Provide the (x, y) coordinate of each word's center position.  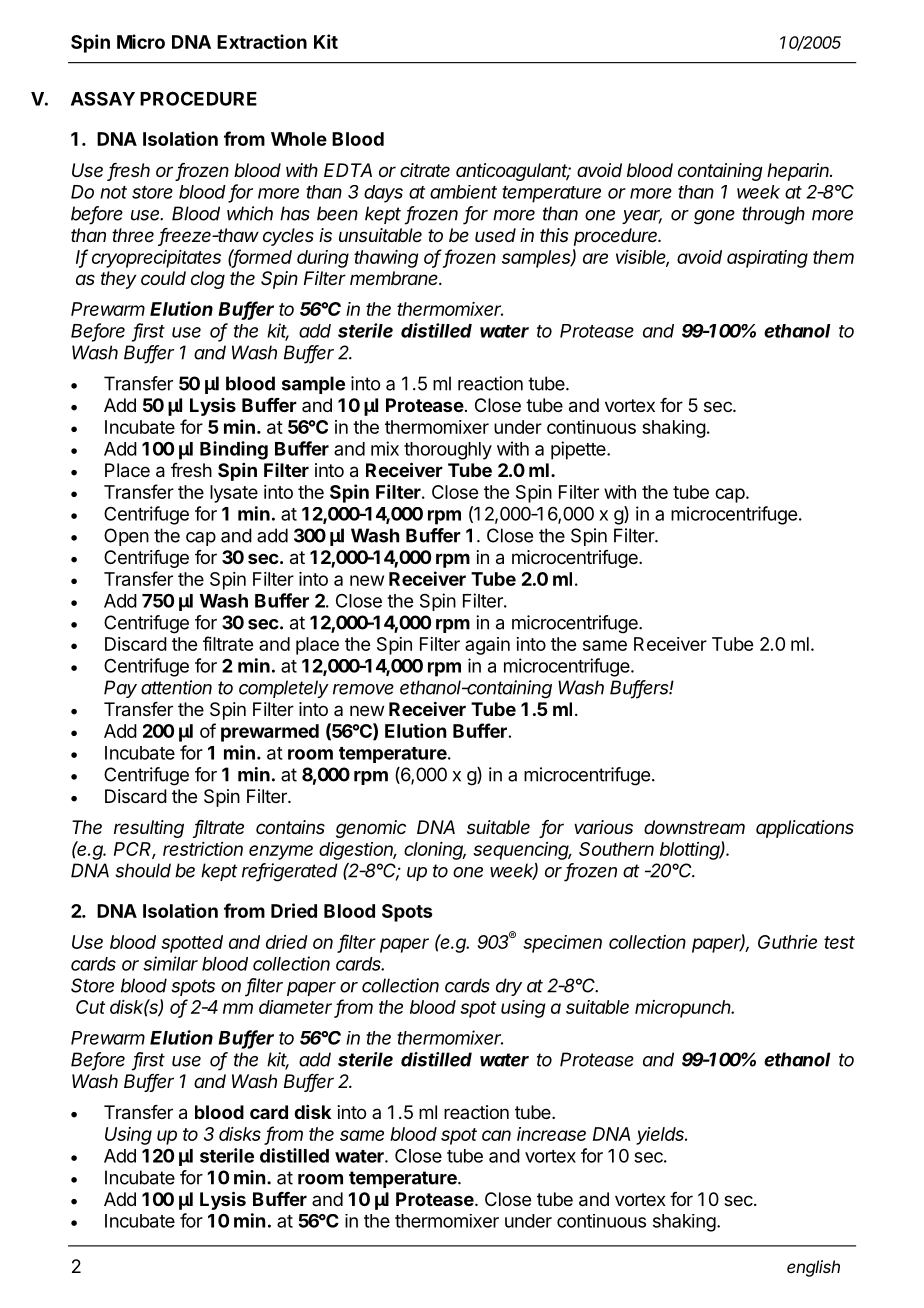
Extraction (262, 41)
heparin (799, 172)
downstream (694, 827)
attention (176, 687)
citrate (425, 170)
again (487, 646)
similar (170, 963)
